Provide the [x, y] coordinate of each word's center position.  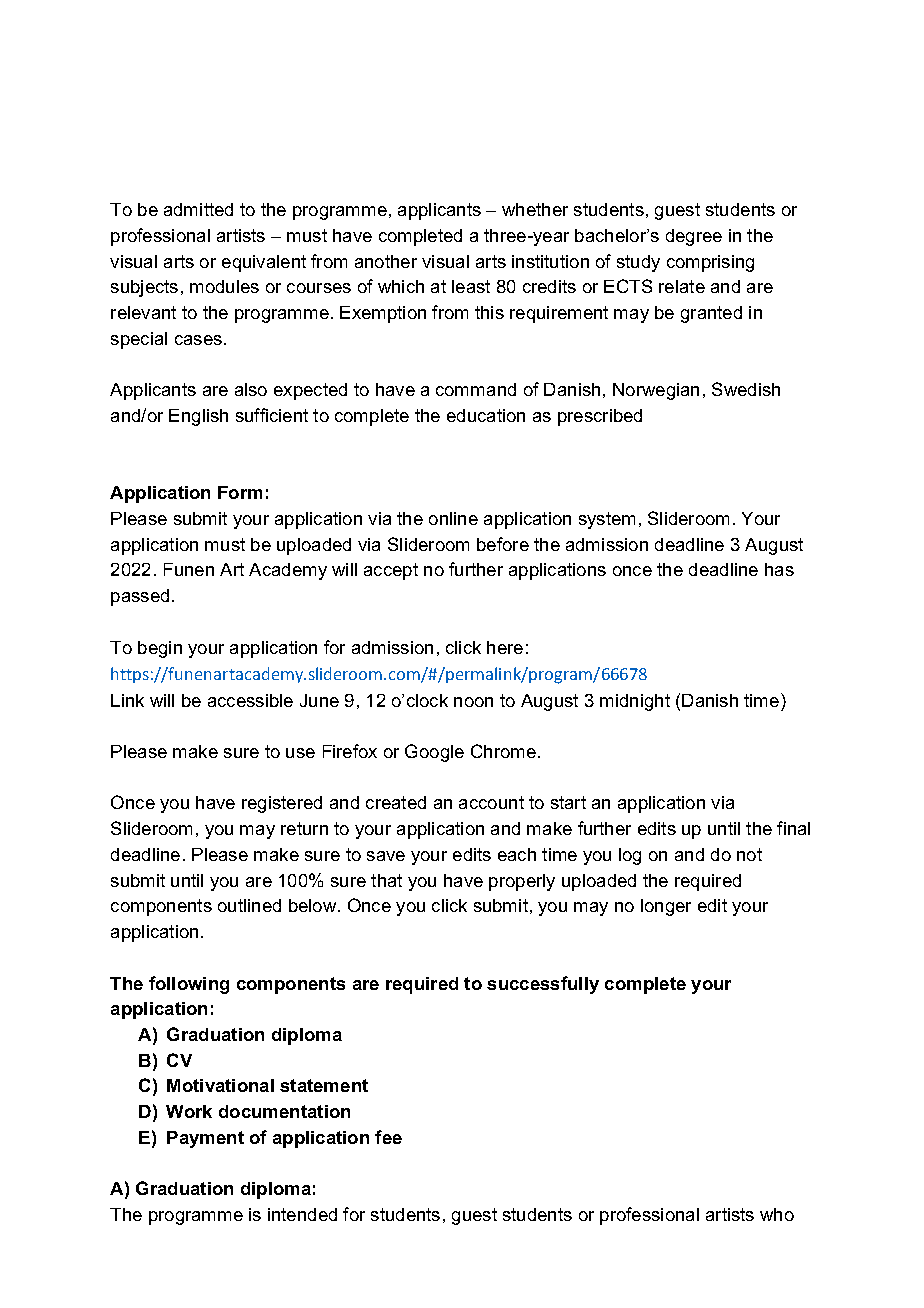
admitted [198, 209]
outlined [249, 905]
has [779, 569]
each [517, 854]
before [503, 544]
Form [240, 492]
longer [666, 907]
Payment [205, 1139]
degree [694, 237]
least [471, 286]
